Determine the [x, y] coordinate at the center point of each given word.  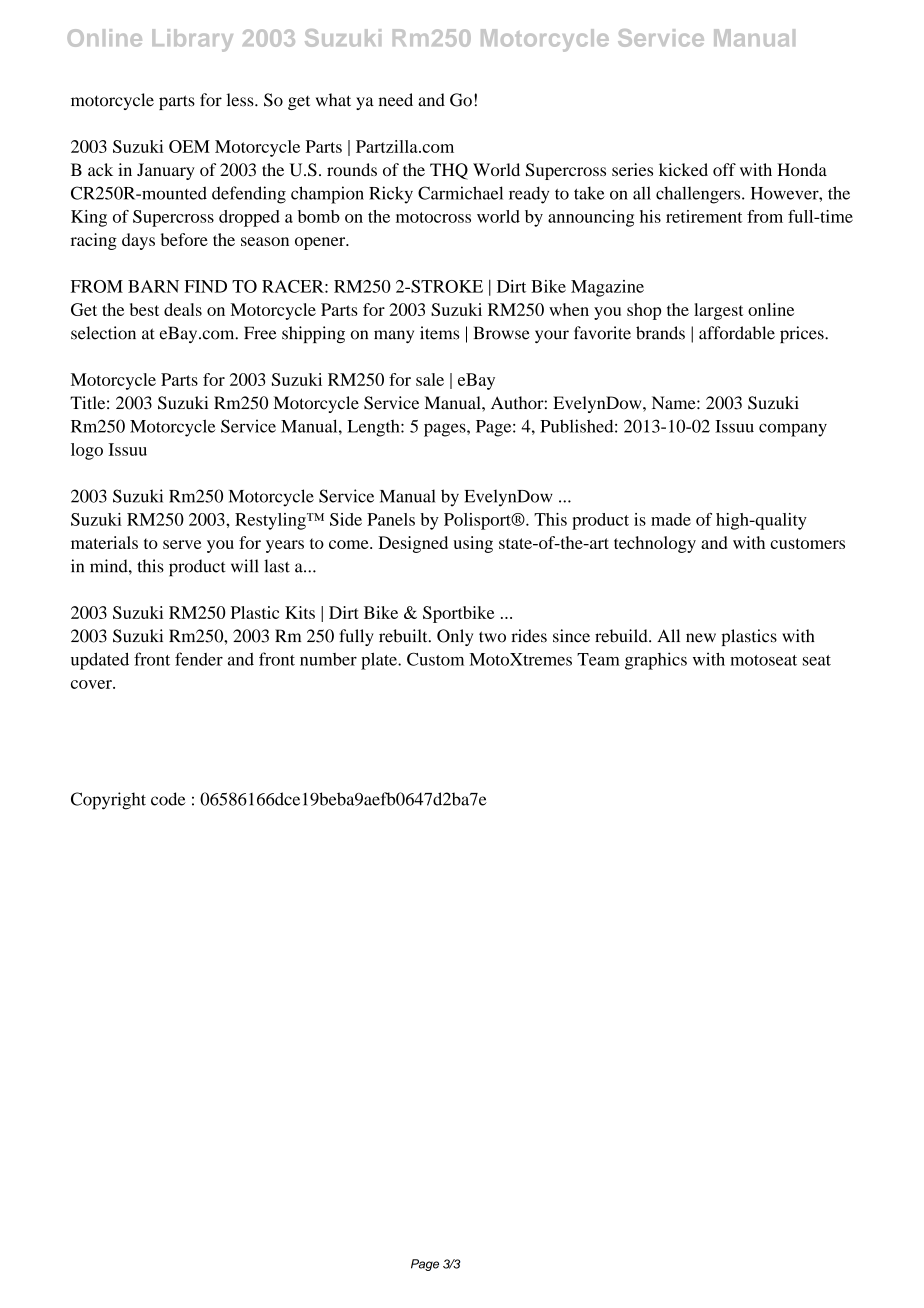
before [184, 239]
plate [380, 661]
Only [455, 637]
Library [192, 40]
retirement [704, 216]
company [793, 430]
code [168, 799]
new [701, 638]
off [724, 169]
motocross [433, 217]
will [244, 565]
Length [374, 428]
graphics [656, 661]
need [396, 100]
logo [87, 451]
